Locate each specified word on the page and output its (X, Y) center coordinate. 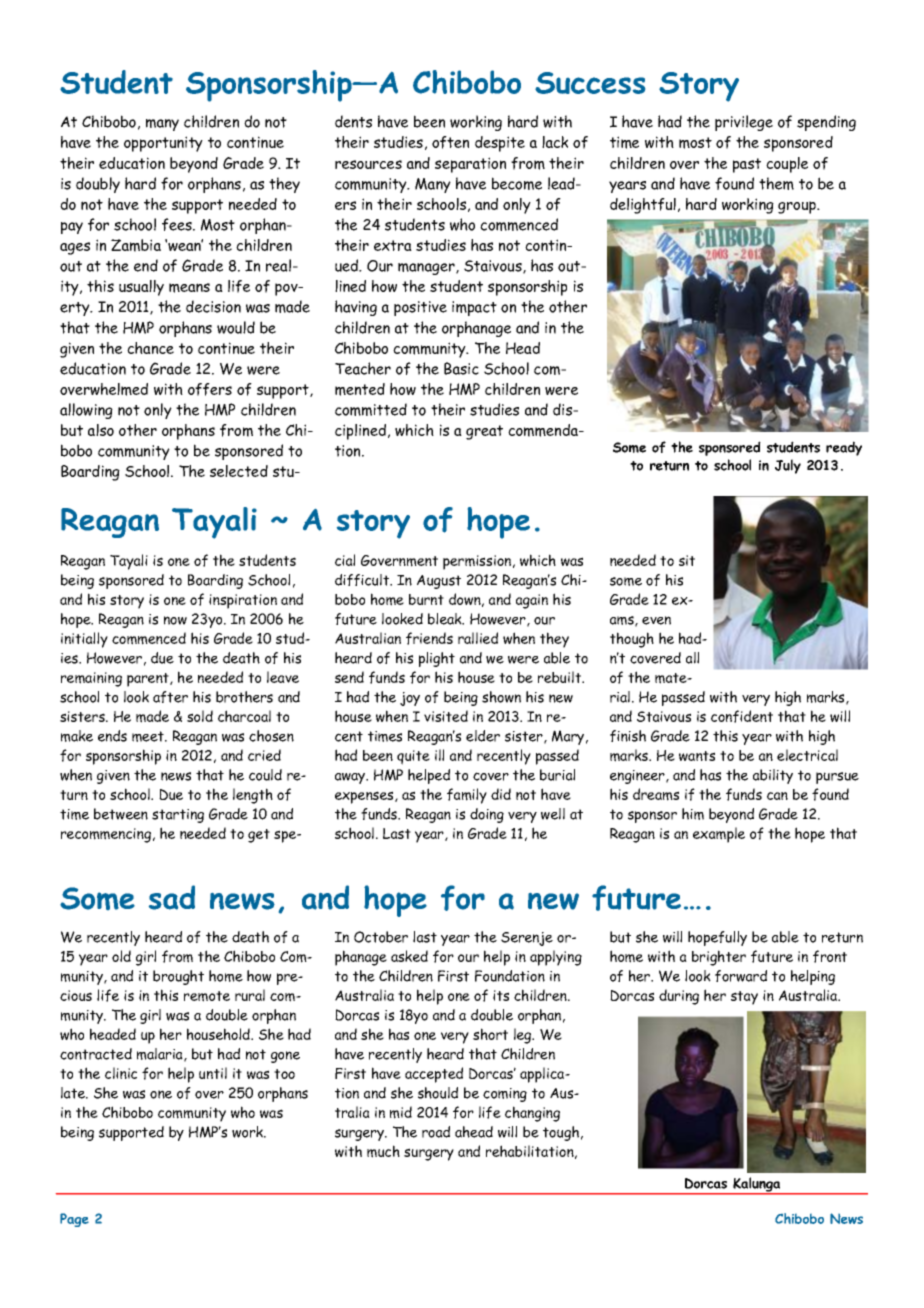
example (719, 835)
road (436, 1132)
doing (487, 815)
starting (178, 816)
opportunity (163, 144)
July (788, 466)
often (450, 142)
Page (74, 1220)
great (484, 432)
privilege (744, 123)
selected (239, 471)
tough (561, 1133)
